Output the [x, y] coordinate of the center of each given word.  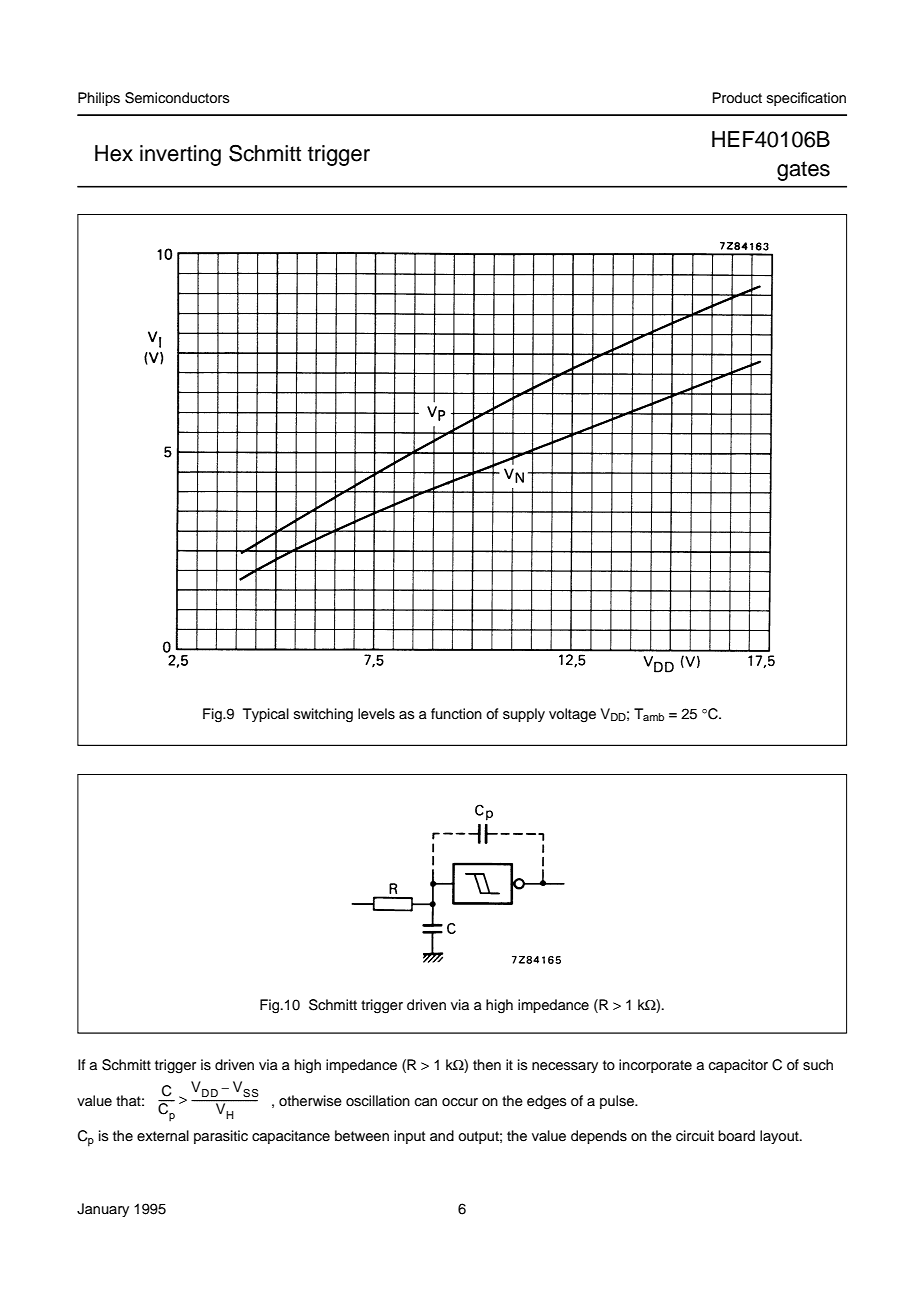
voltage [572, 715]
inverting [180, 155]
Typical [266, 715]
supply [524, 715]
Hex [114, 153]
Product [737, 98]
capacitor [738, 1066]
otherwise [310, 1101]
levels [376, 714]
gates [803, 171]
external [163, 1136]
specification [806, 99]
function [456, 714]
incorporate [655, 1066]
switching [323, 715]
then [487, 1065]
